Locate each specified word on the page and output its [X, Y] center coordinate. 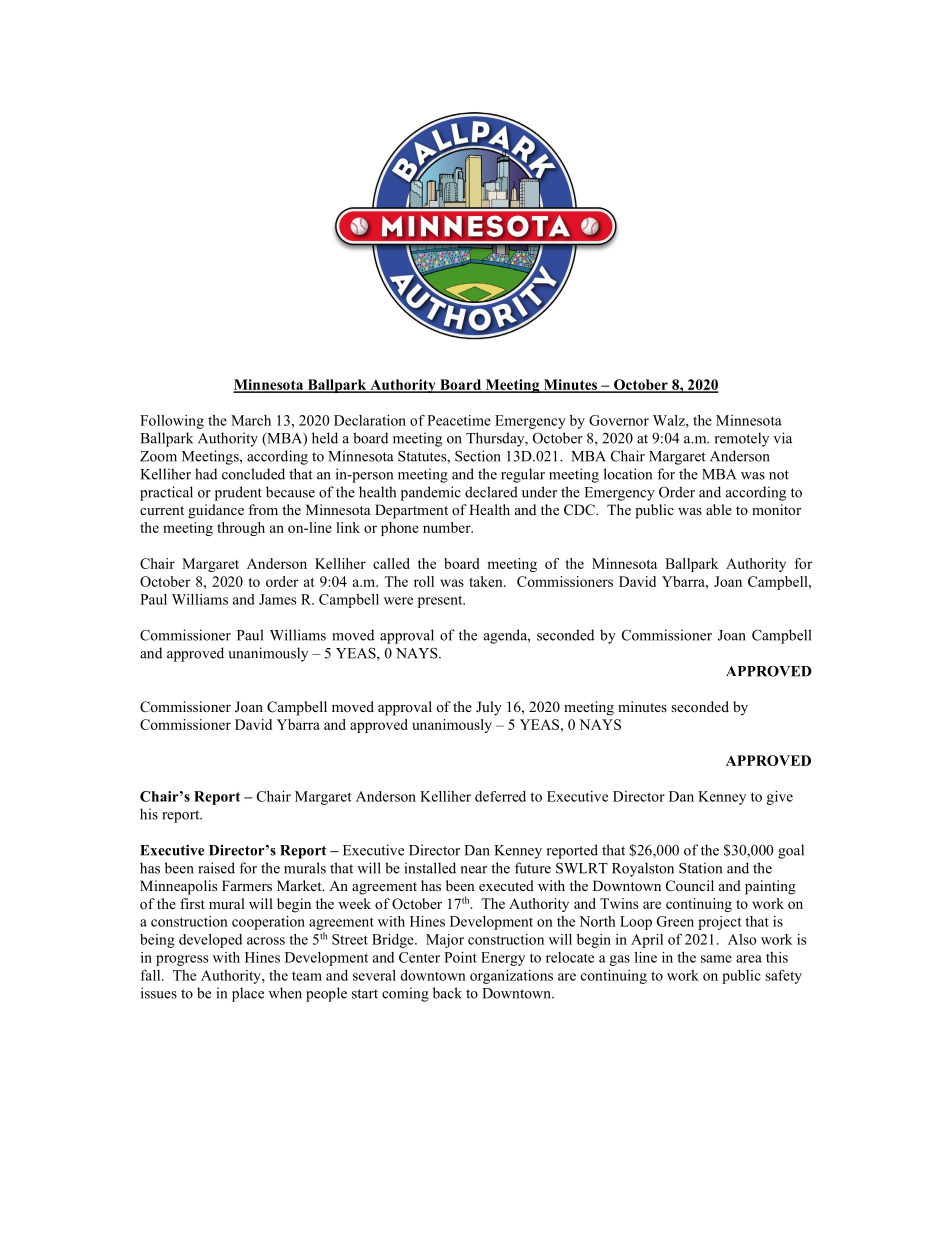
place [248, 994]
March [251, 420]
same [716, 959]
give [780, 798]
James [277, 599]
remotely [742, 439]
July [489, 708]
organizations [511, 977]
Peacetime [459, 420]
